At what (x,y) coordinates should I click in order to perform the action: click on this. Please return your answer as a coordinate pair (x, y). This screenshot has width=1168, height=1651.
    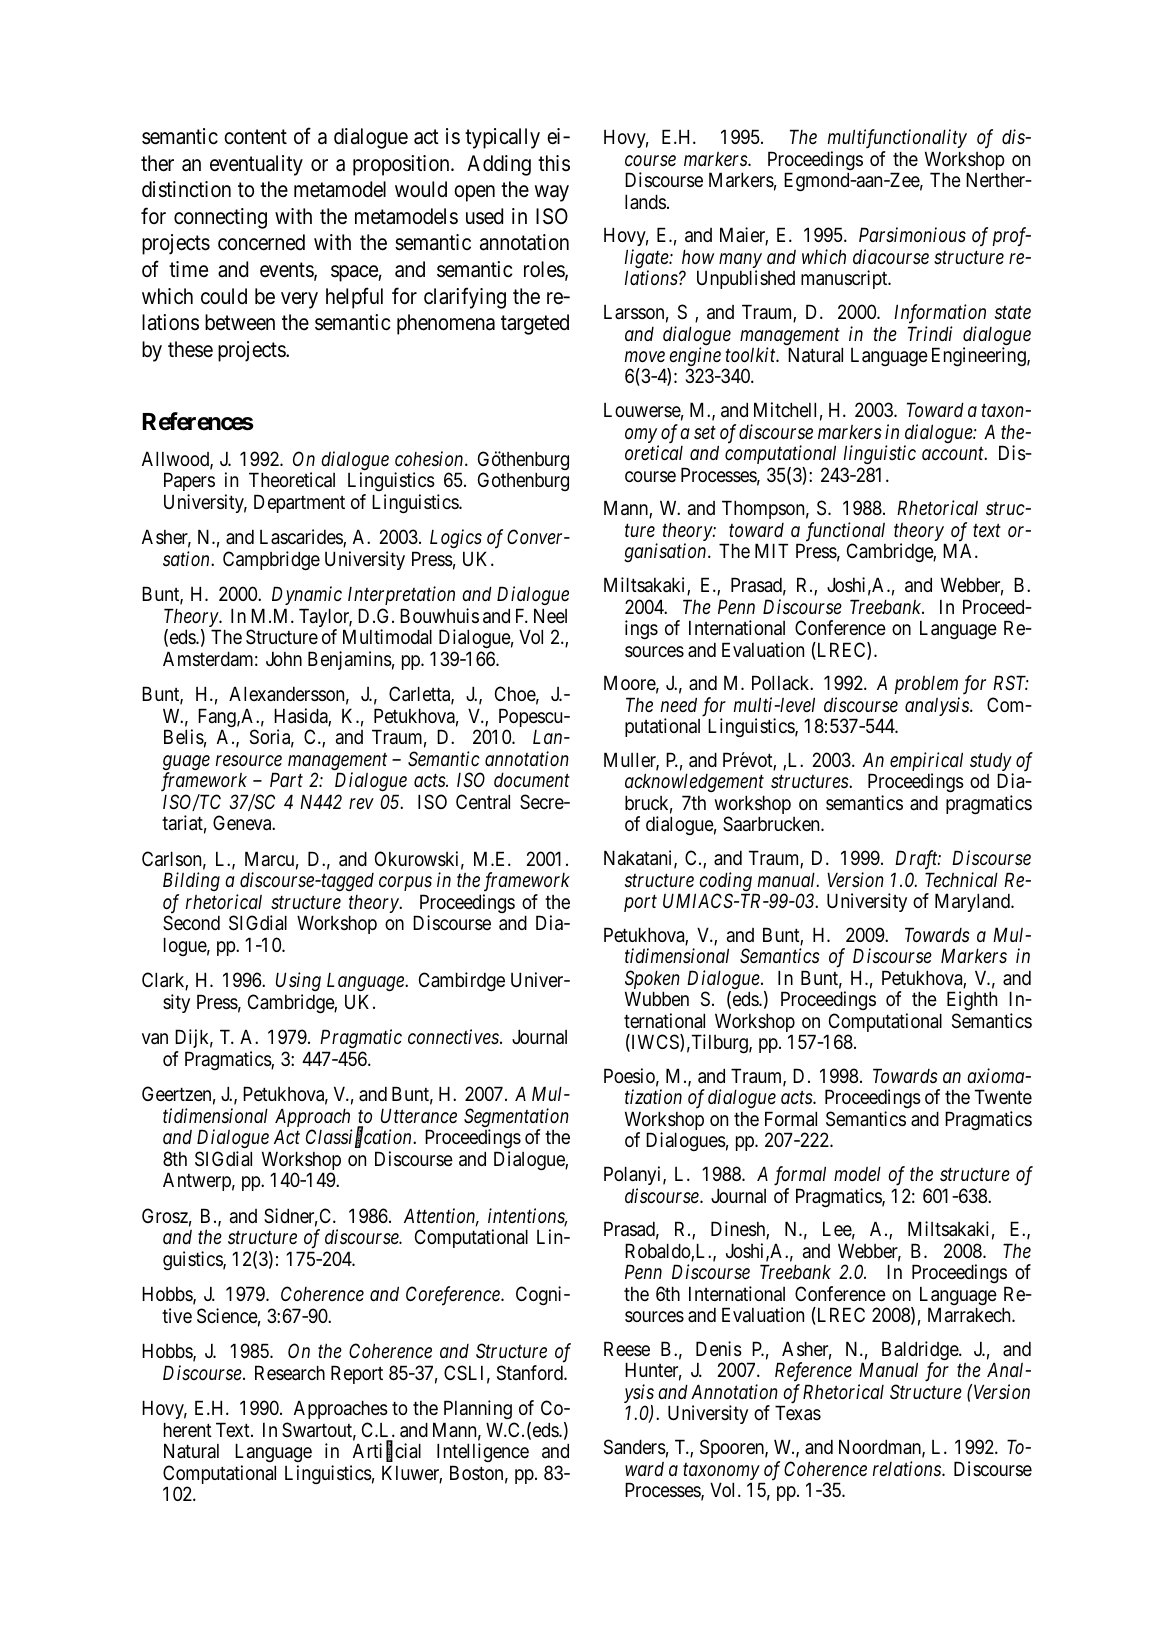
    Looking at the image, I should click on (554, 163).
